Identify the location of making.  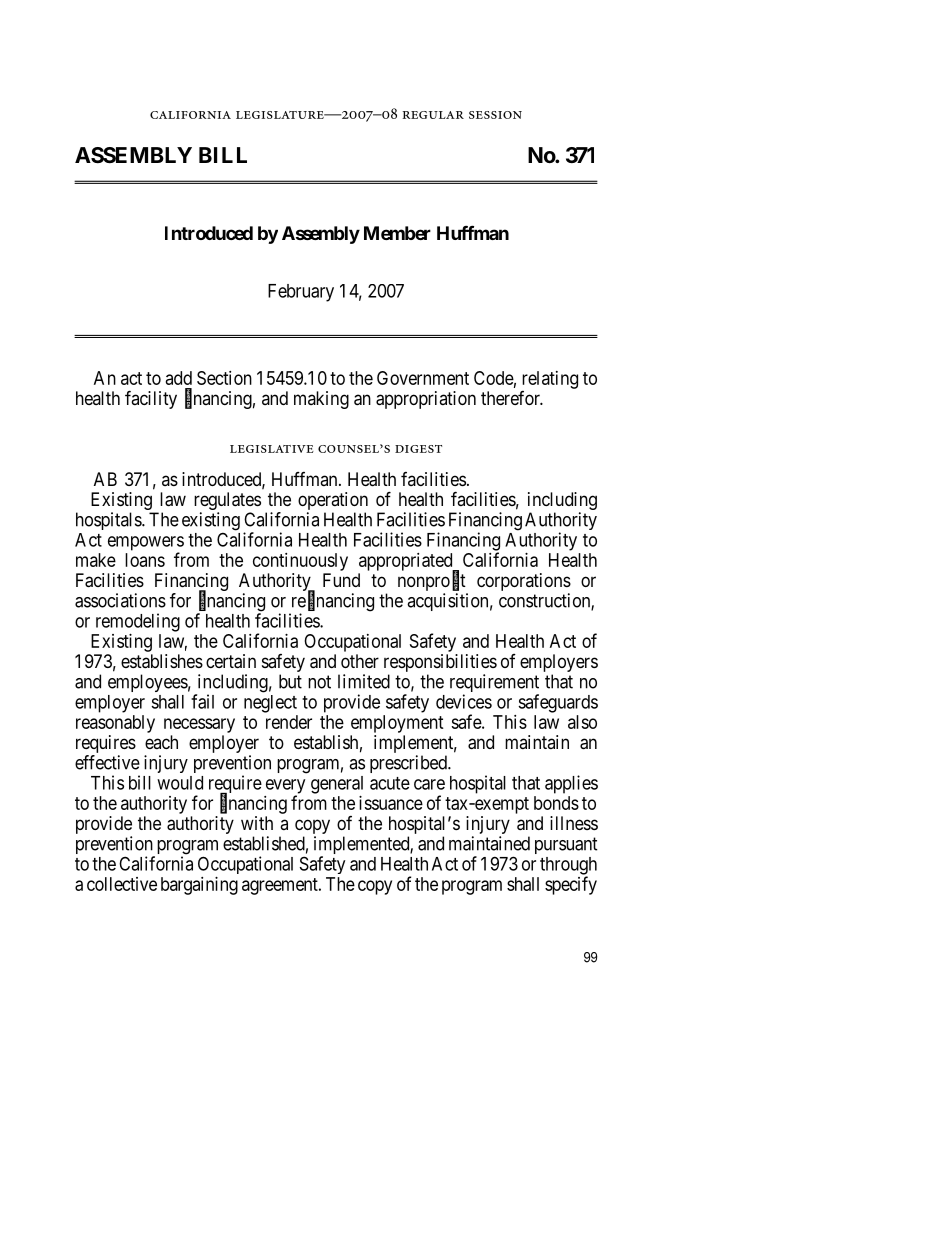
(321, 400).
